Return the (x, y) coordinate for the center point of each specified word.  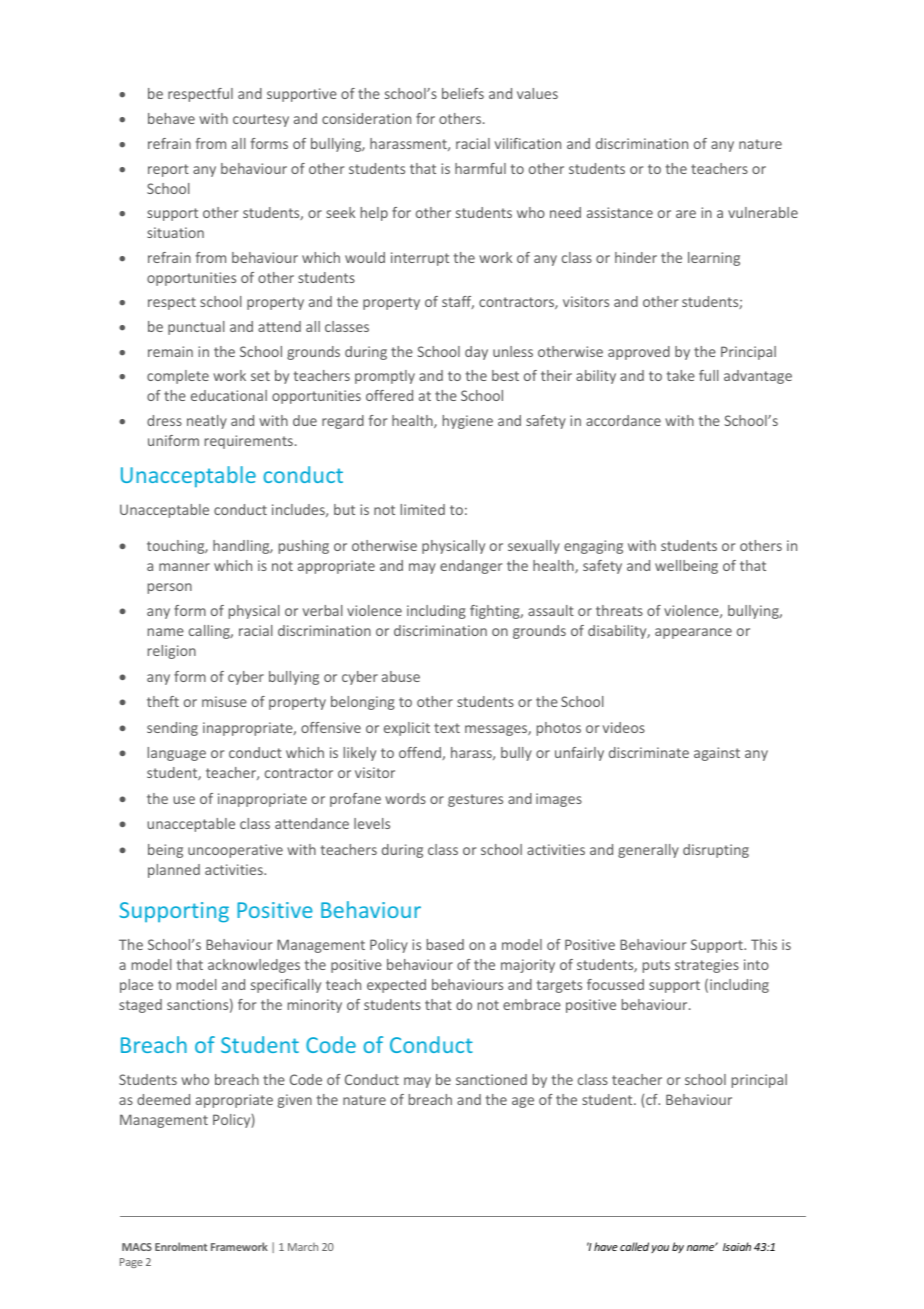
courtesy (261, 120)
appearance (693, 633)
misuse (224, 701)
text (447, 728)
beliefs (463, 93)
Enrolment (181, 1246)
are (686, 214)
